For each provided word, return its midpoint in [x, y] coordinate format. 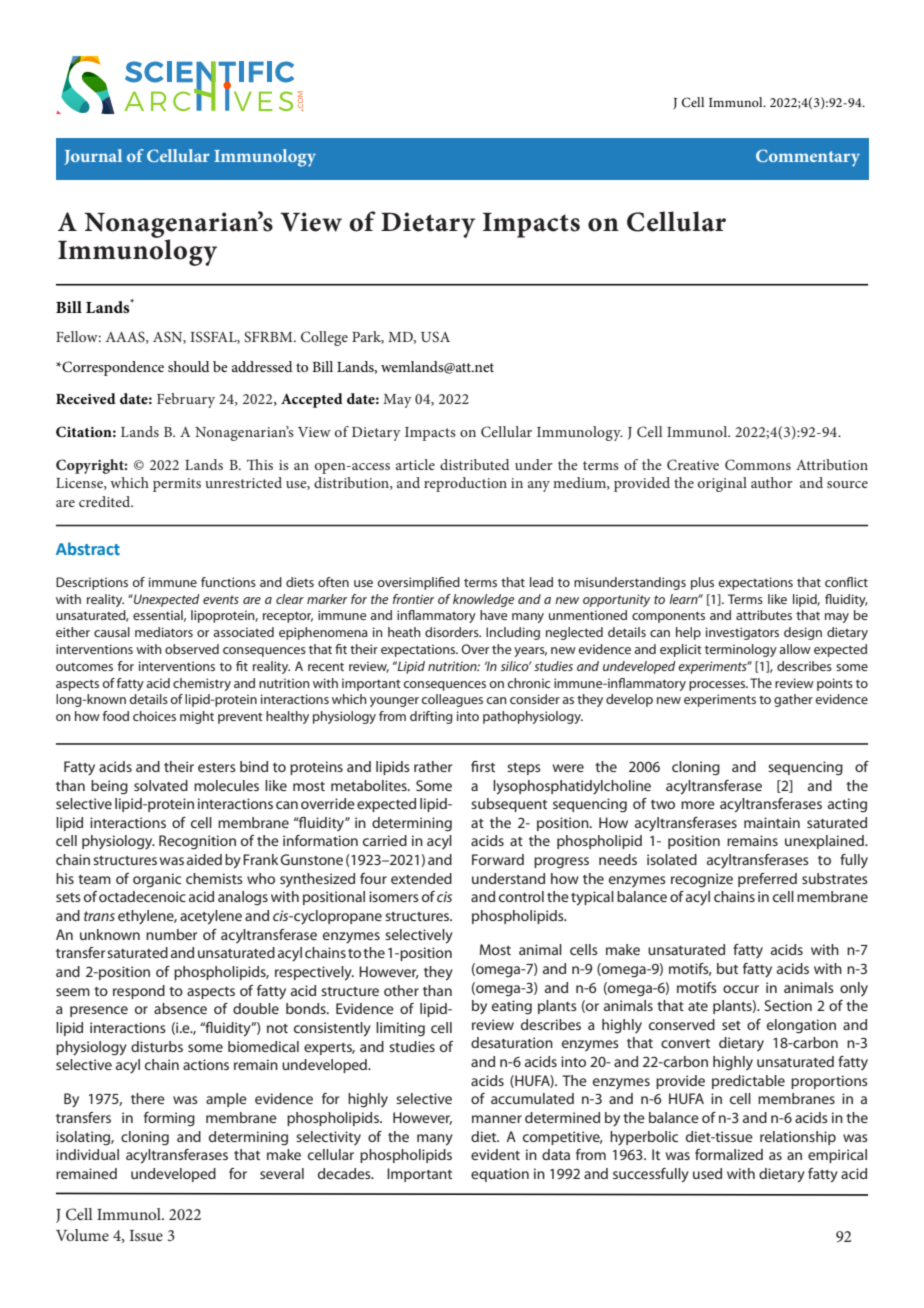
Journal [93, 157]
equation [500, 1175]
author [772, 482]
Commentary [808, 158]
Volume [82, 1235]
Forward [498, 859]
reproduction [465, 484]
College [324, 338]
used [707, 1173]
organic [157, 880]
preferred [767, 880]
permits [177, 485]
